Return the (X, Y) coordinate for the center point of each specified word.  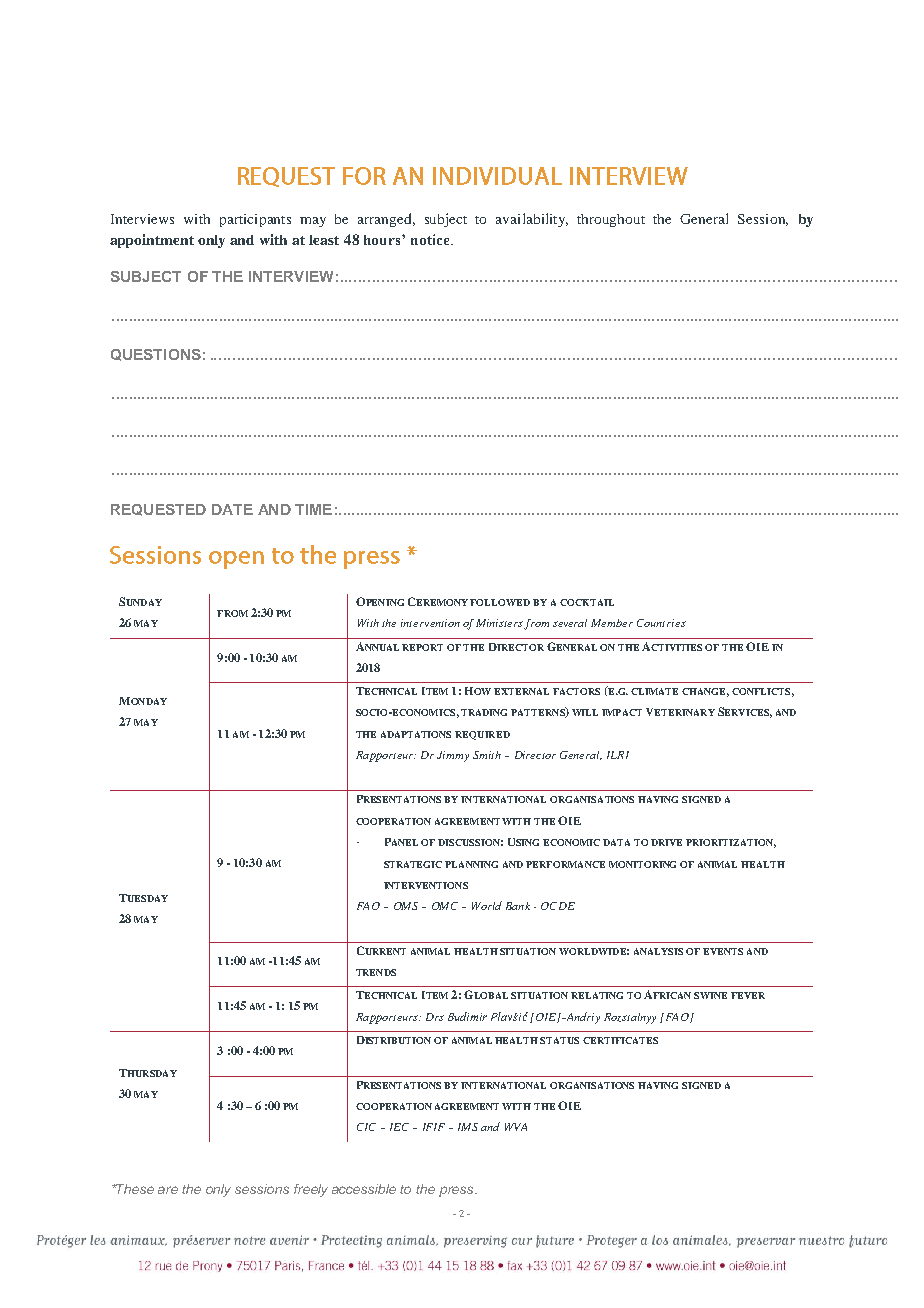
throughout (611, 220)
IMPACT (622, 712)
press (457, 1191)
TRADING (484, 712)
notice (431, 239)
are (168, 1190)
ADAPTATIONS (416, 734)
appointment (152, 241)
